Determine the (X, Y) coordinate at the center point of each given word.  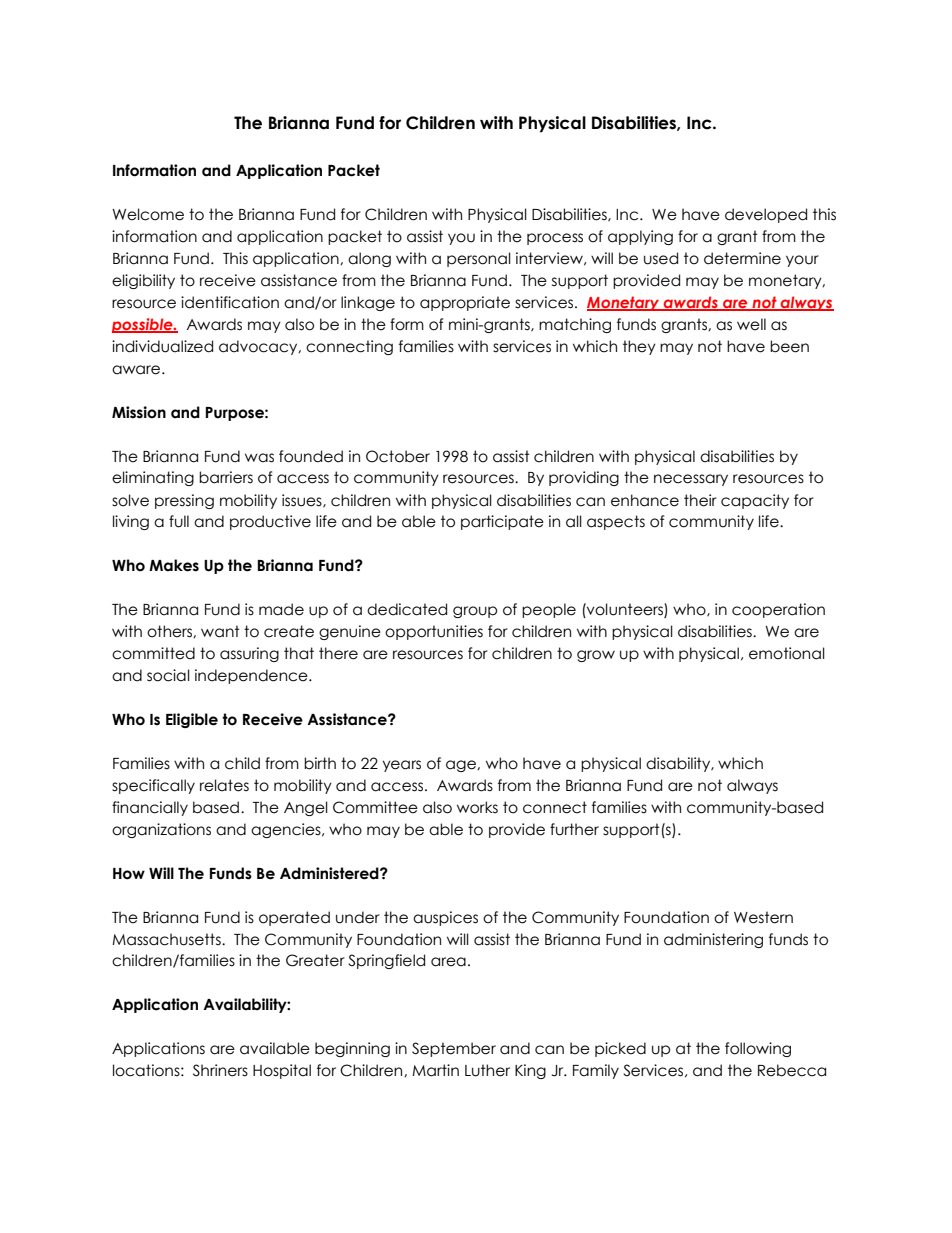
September (454, 1049)
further (574, 829)
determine (742, 258)
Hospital (282, 1071)
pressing (184, 501)
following (758, 1049)
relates (224, 785)
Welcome (148, 214)
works (477, 807)
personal (479, 259)
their (700, 500)
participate (502, 522)
